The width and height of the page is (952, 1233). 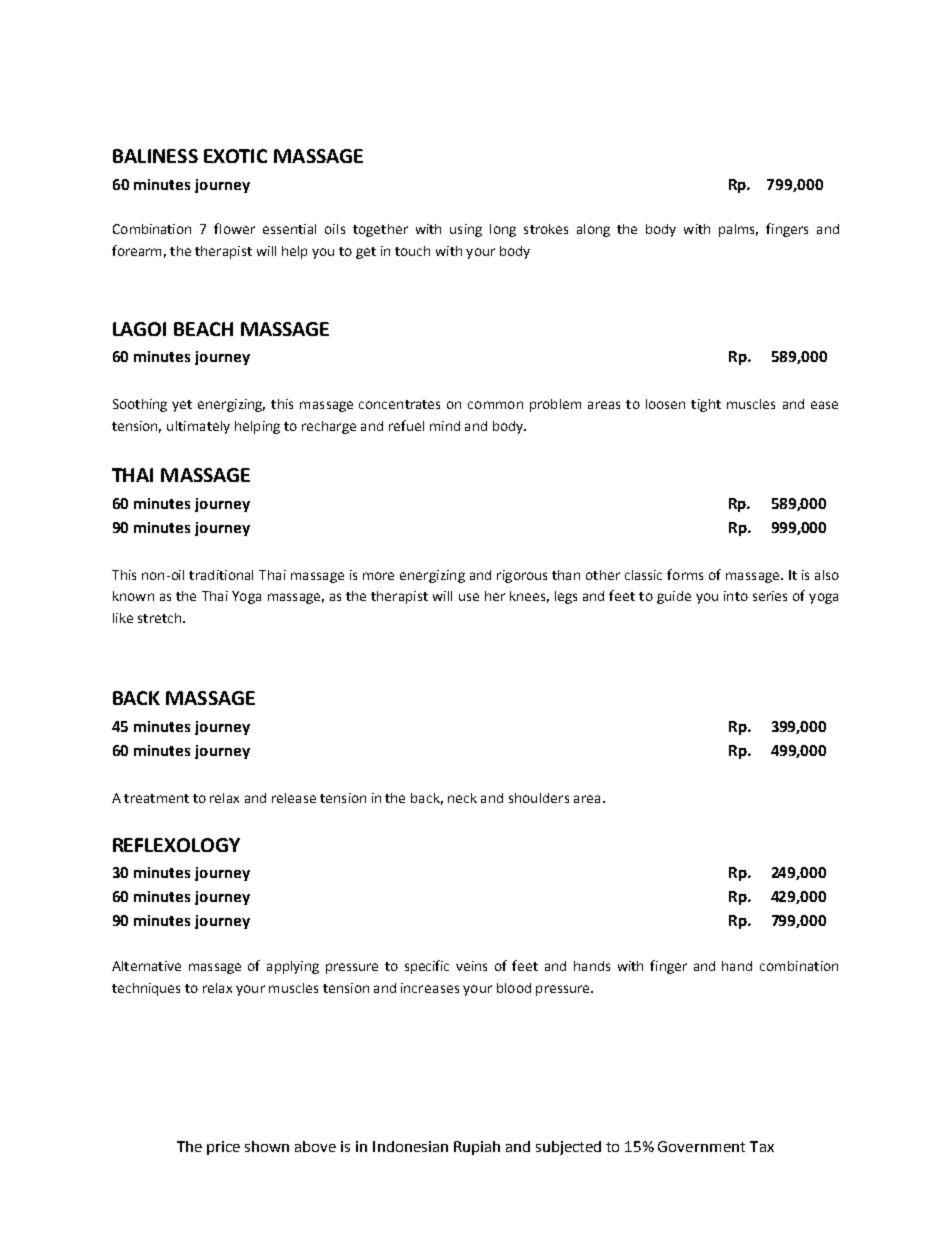 What do you see at coordinates (235, 156) in the page?
I see `EXOTIC` at bounding box center [235, 156].
